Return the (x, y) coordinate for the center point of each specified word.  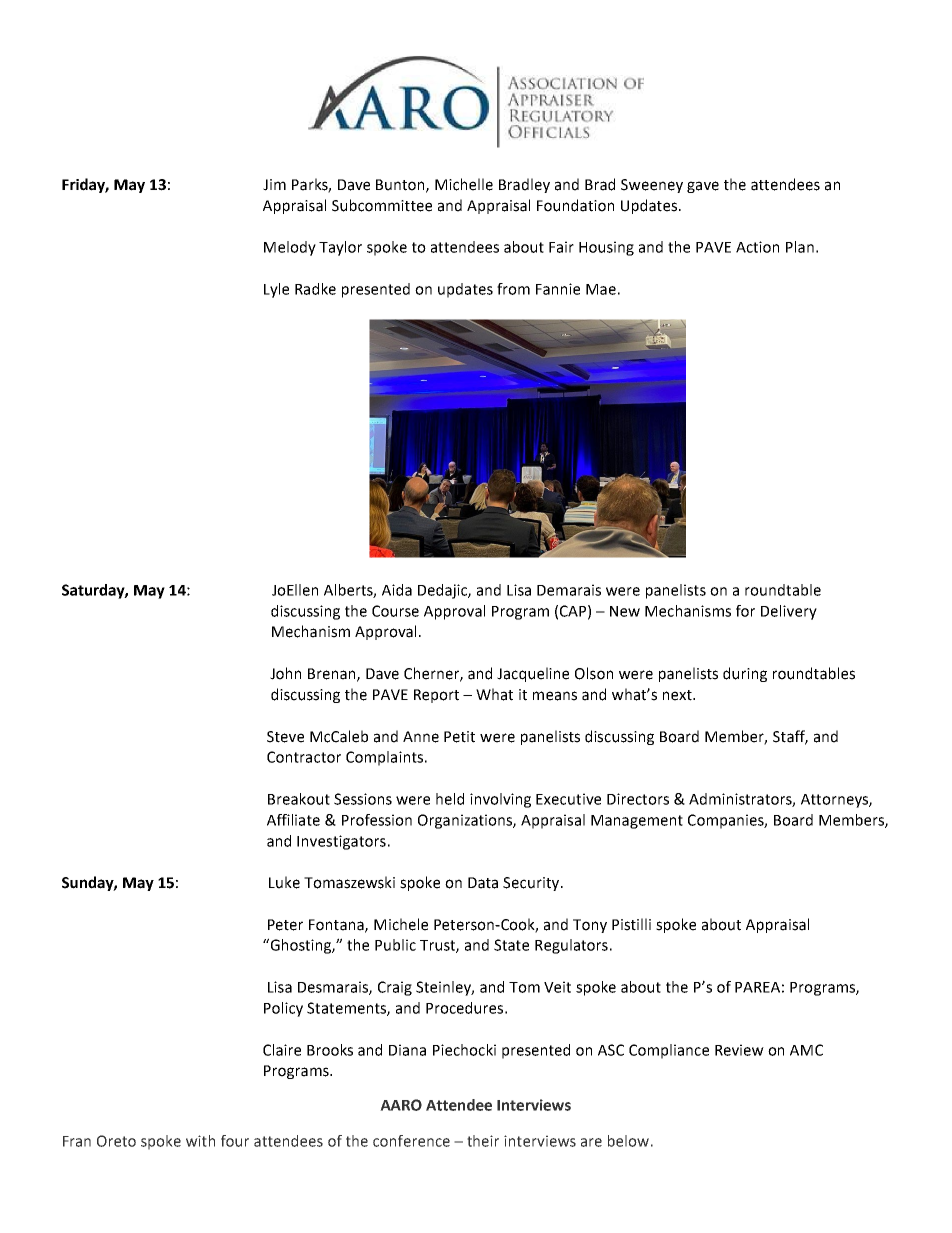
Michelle (464, 184)
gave (703, 187)
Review (739, 1050)
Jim (274, 185)
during (745, 674)
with (200, 1141)
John (285, 673)
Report (436, 696)
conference (411, 1141)
